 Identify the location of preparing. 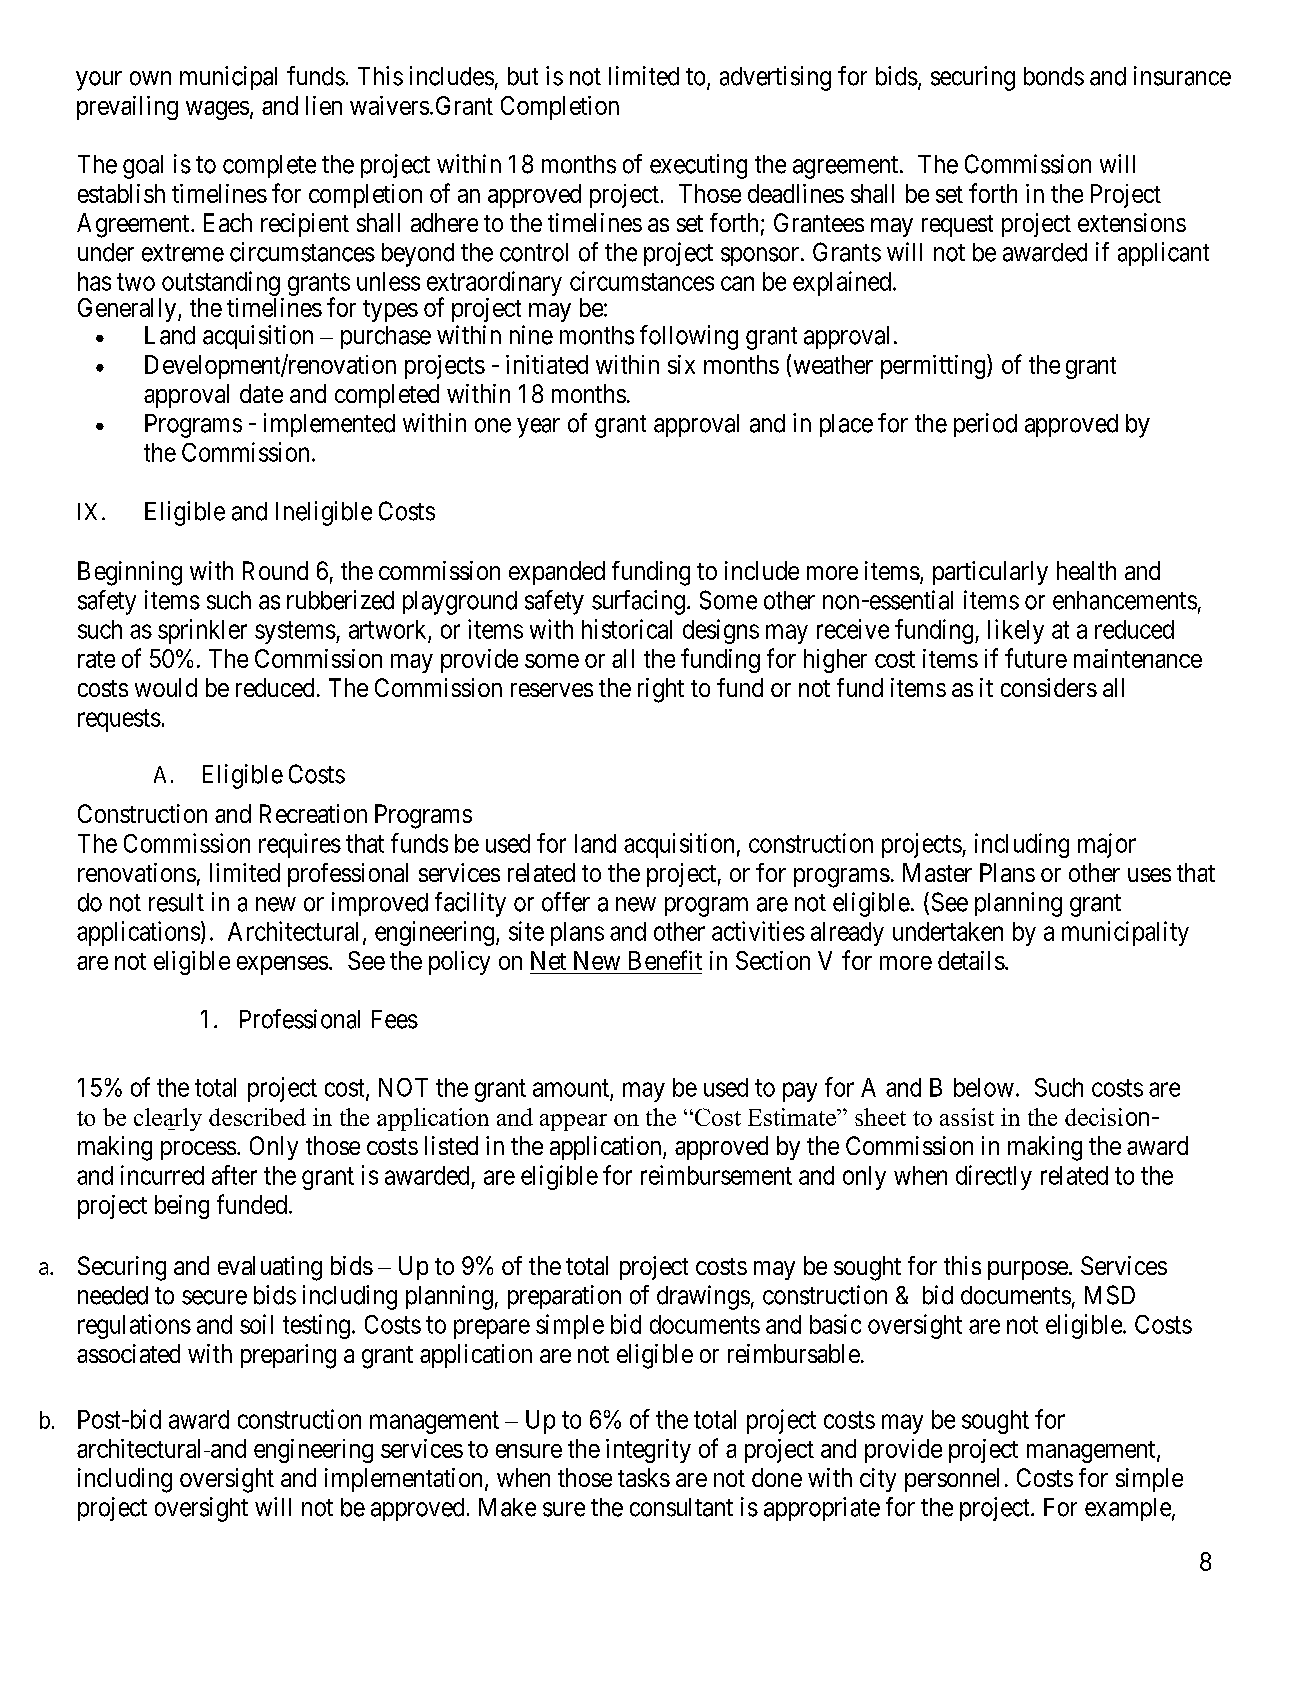
(288, 1356).
